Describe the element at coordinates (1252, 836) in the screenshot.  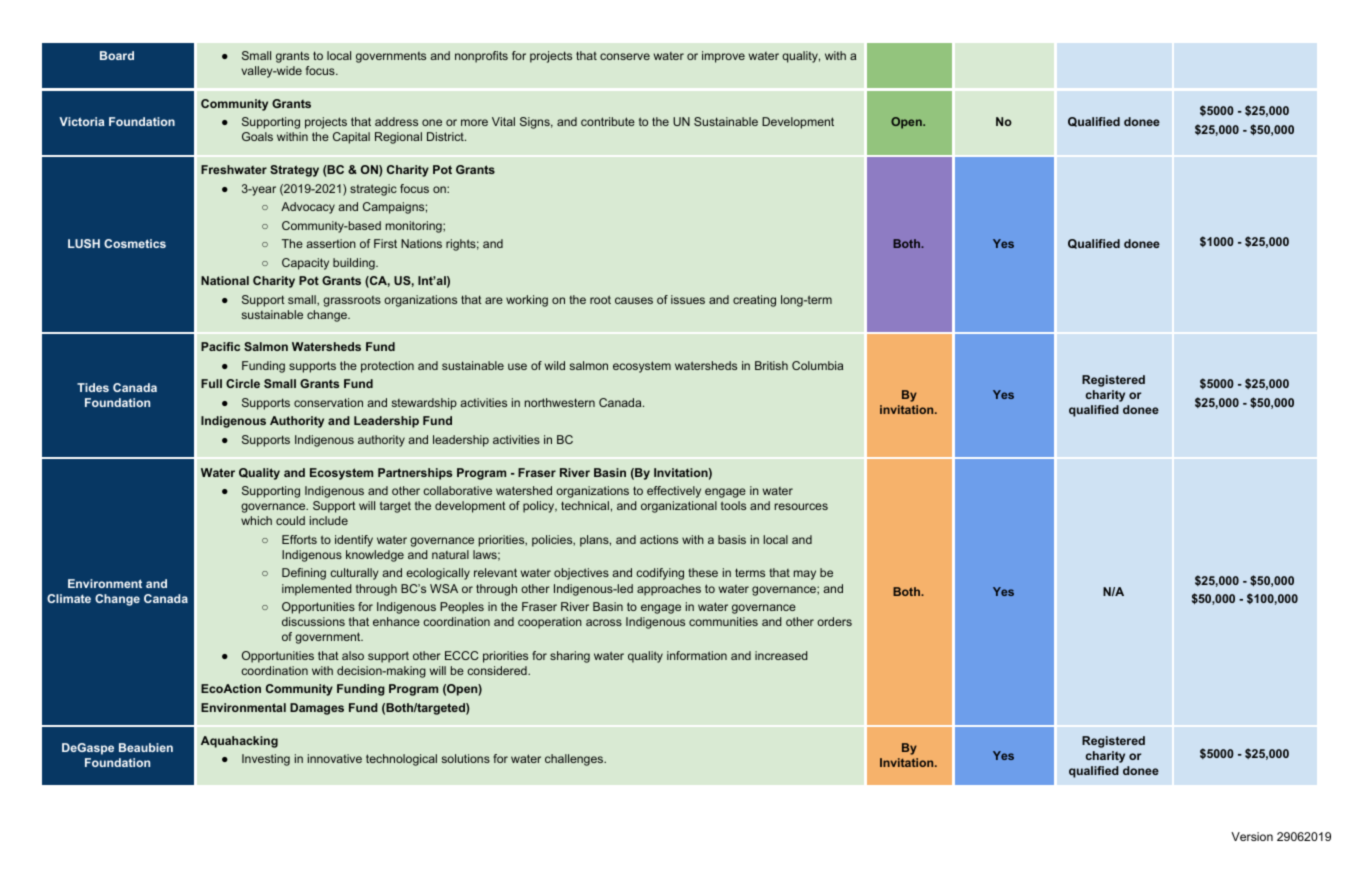
I see `Version` at that location.
